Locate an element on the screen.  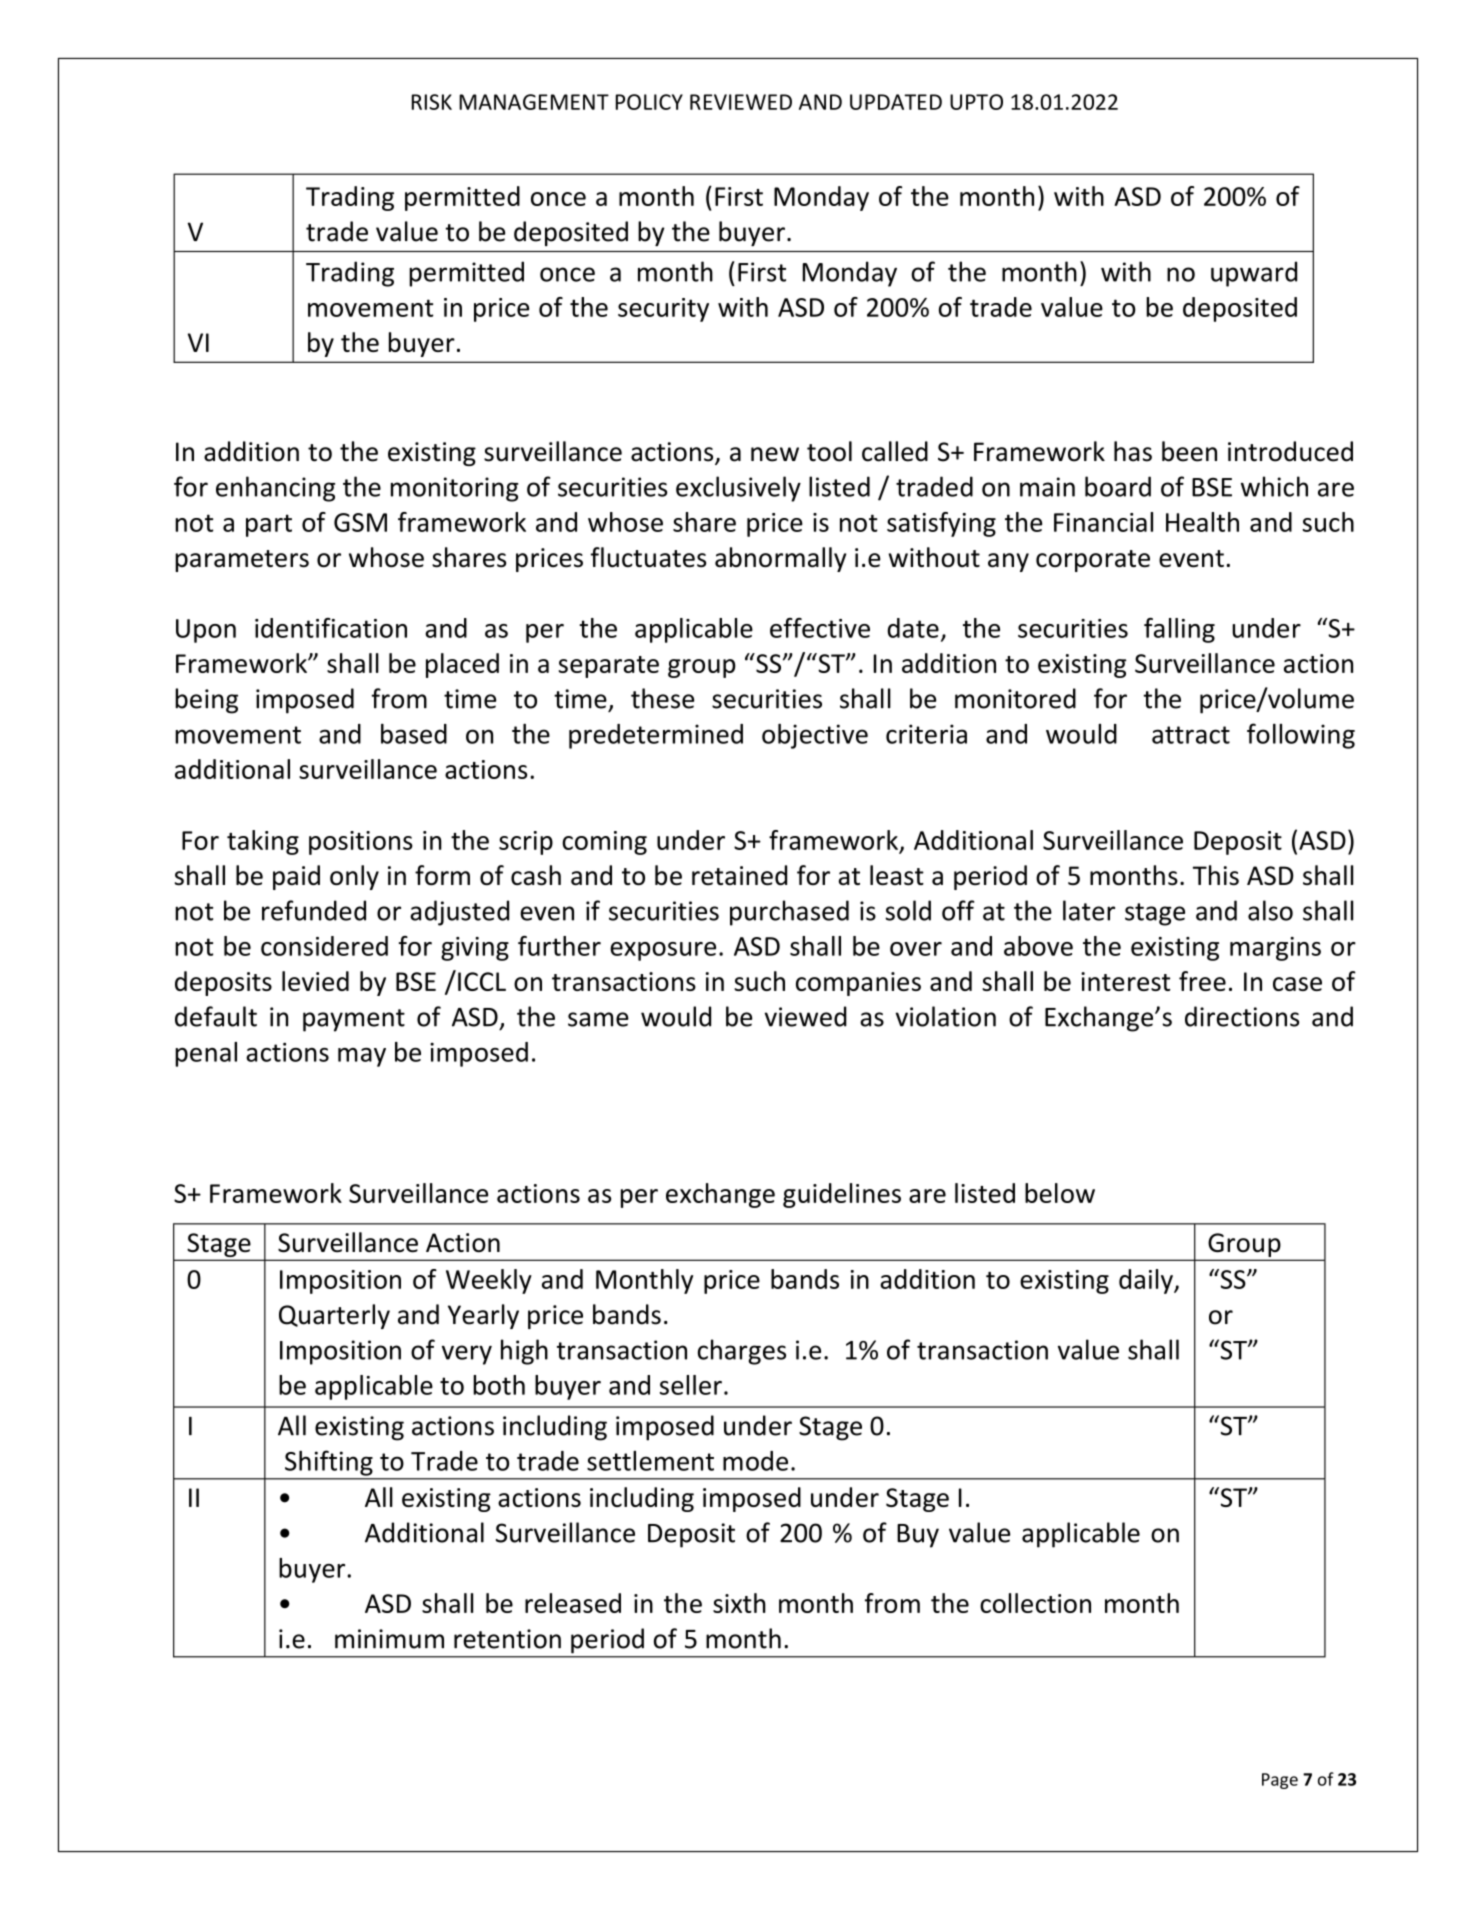
Quarterly is located at coordinates (334, 1316).
